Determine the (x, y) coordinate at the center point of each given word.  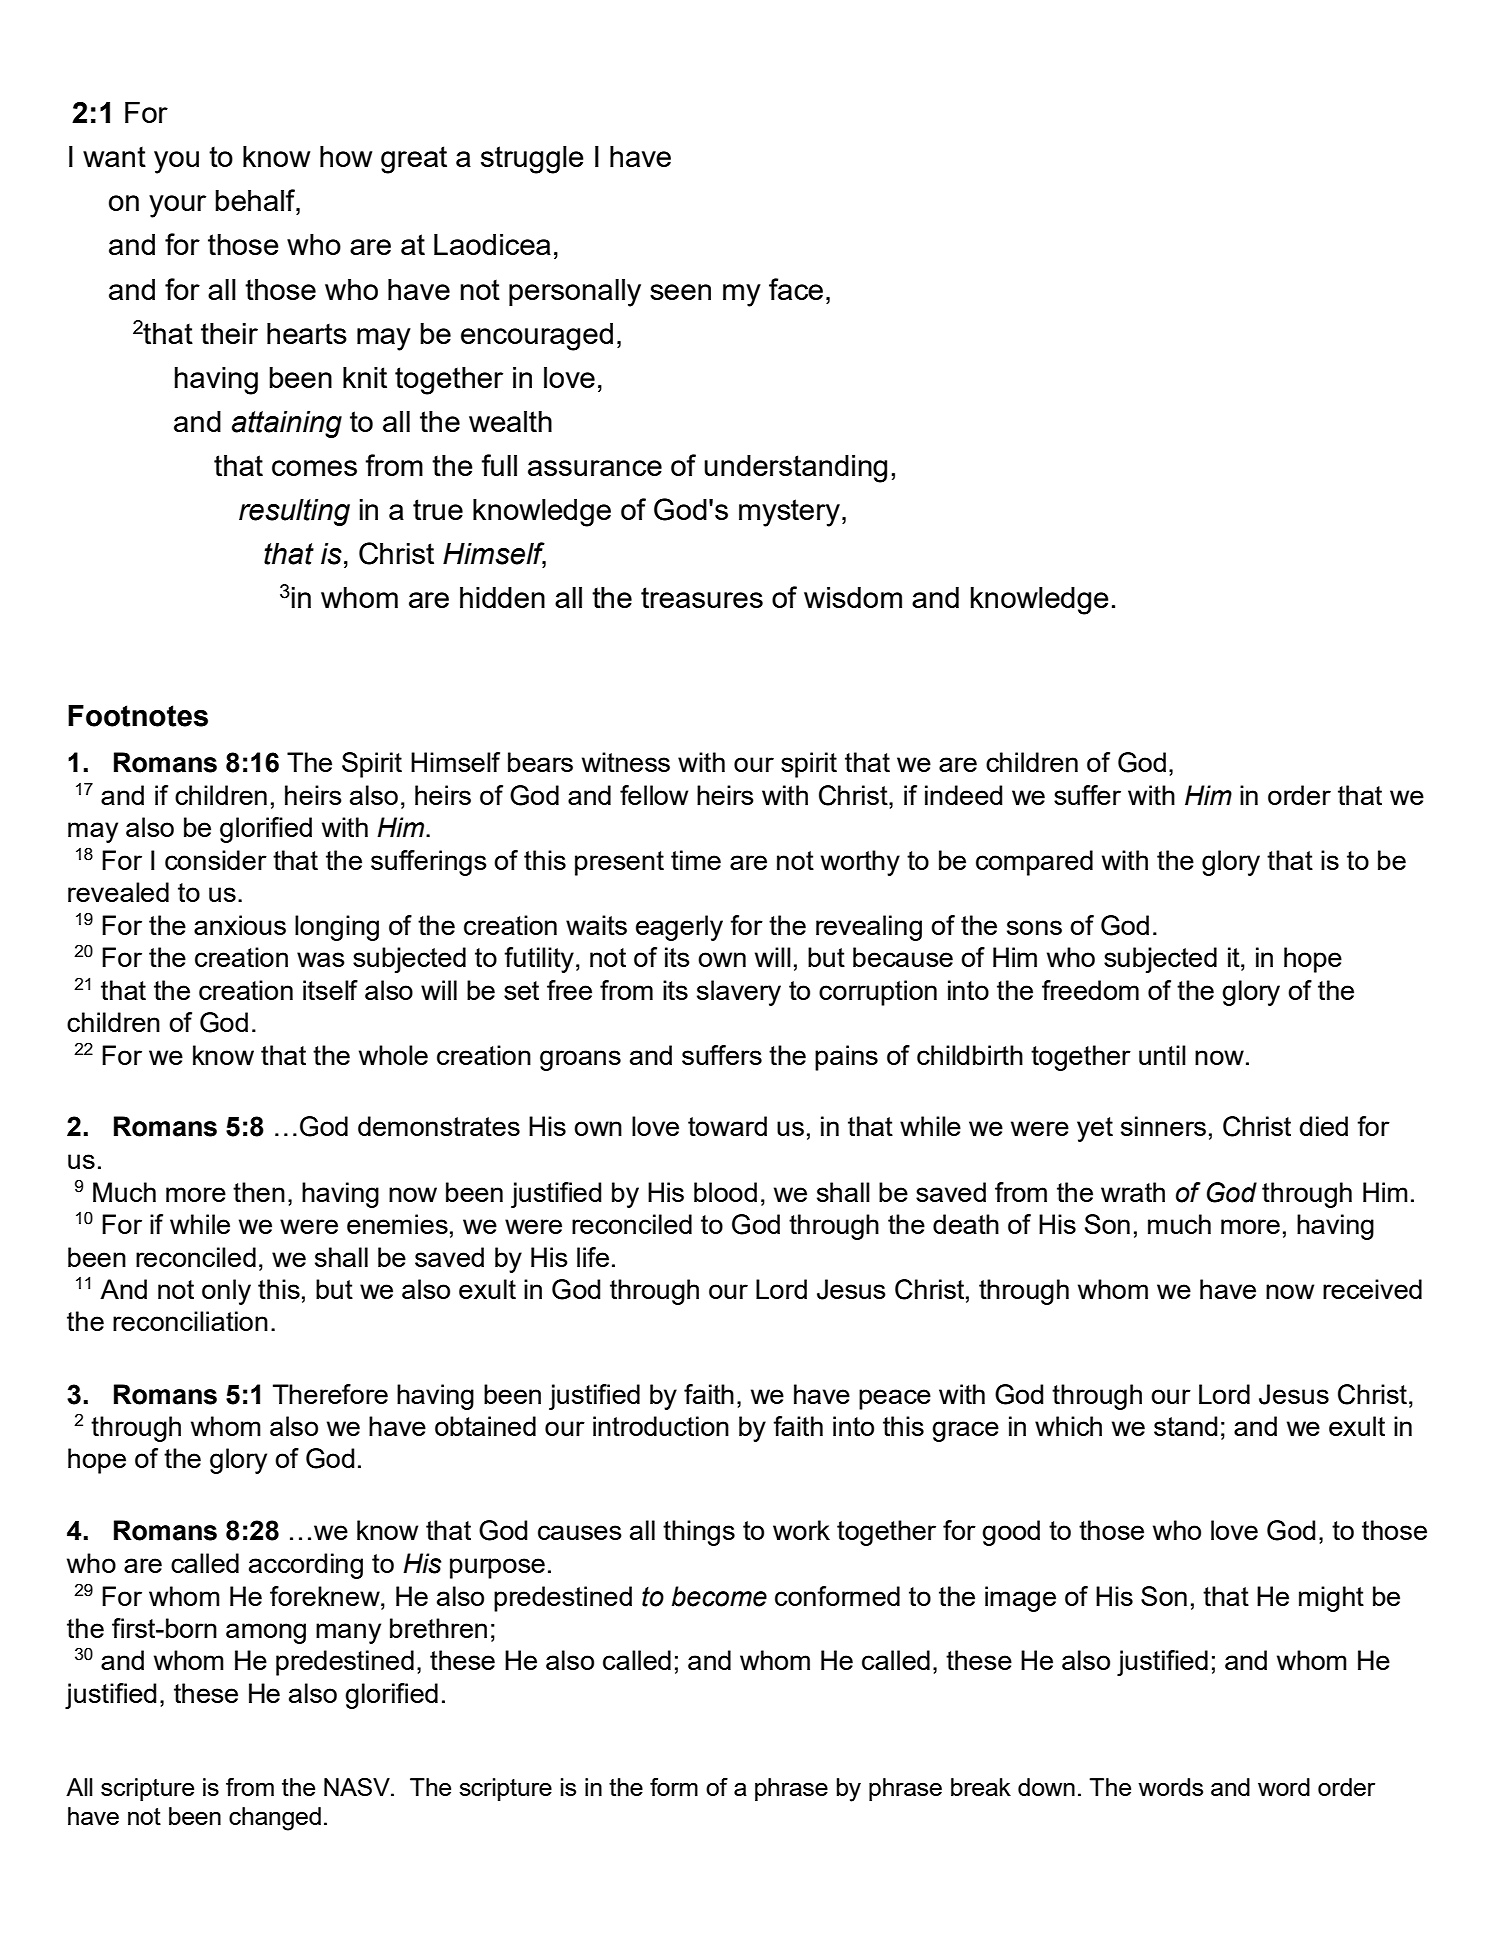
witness (626, 762)
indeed (963, 795)
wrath (1133, 1192)
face (796, 289)
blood (725, 1192)
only (226, 1292)
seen (680, 292)
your (177, 206)
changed (275, 1819)
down (1046, 1787)
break (981, 1787)
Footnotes (138, 716)
